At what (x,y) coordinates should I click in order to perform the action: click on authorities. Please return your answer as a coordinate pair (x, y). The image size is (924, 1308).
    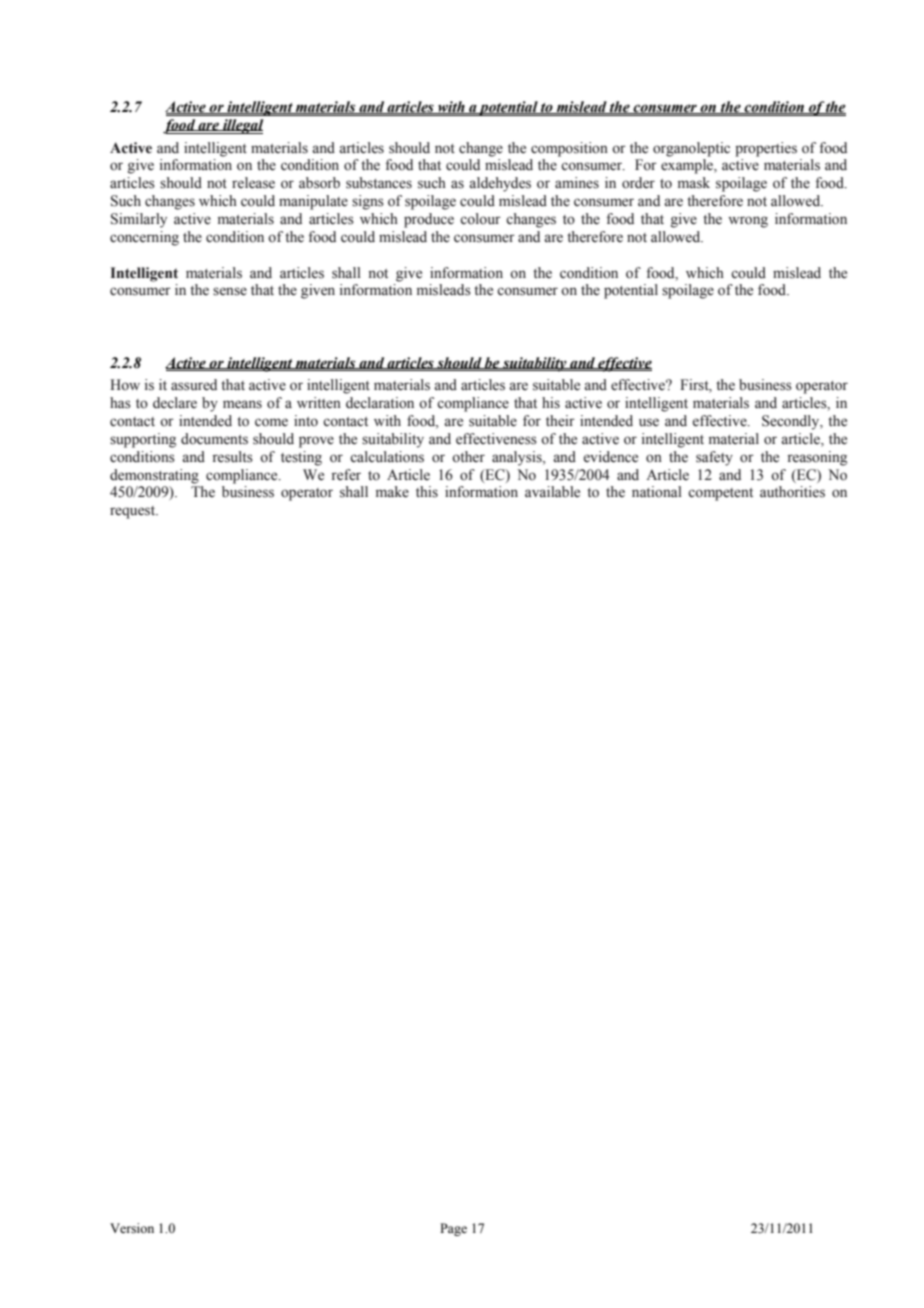
    Looking at the image, I should click on (792, 492).
